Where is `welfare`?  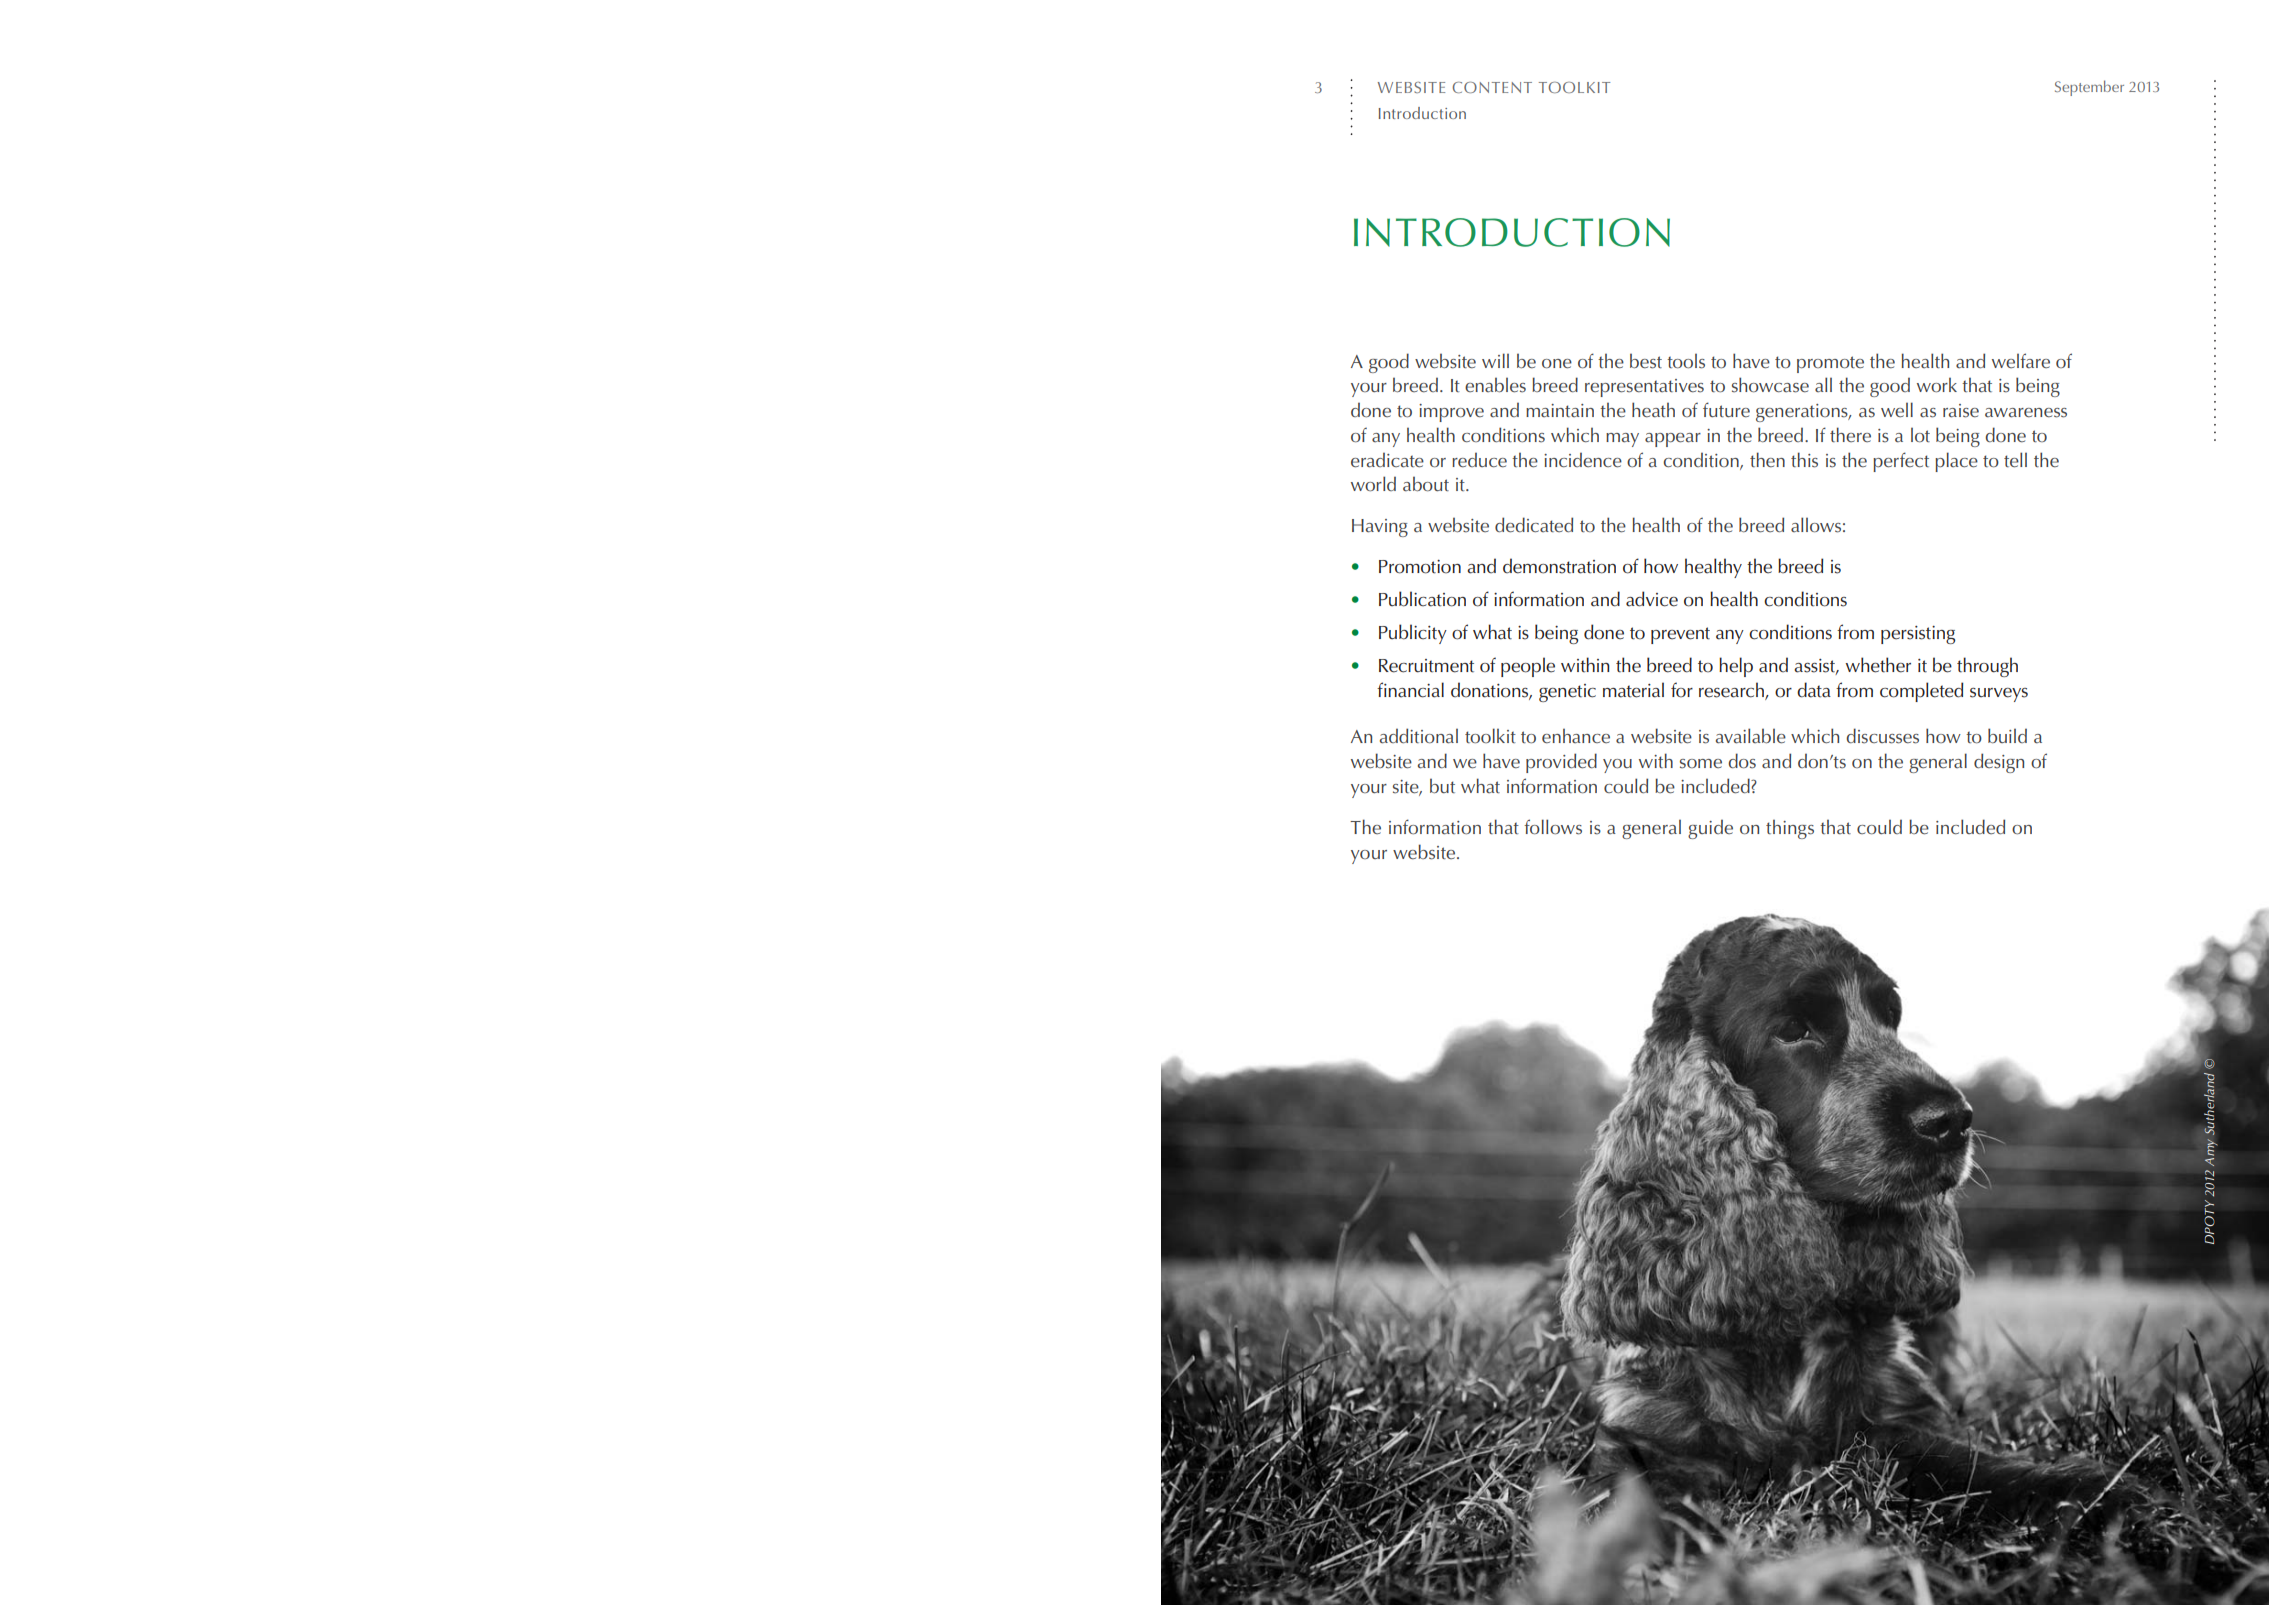
welfare is located at coordinates (2021, 361).
